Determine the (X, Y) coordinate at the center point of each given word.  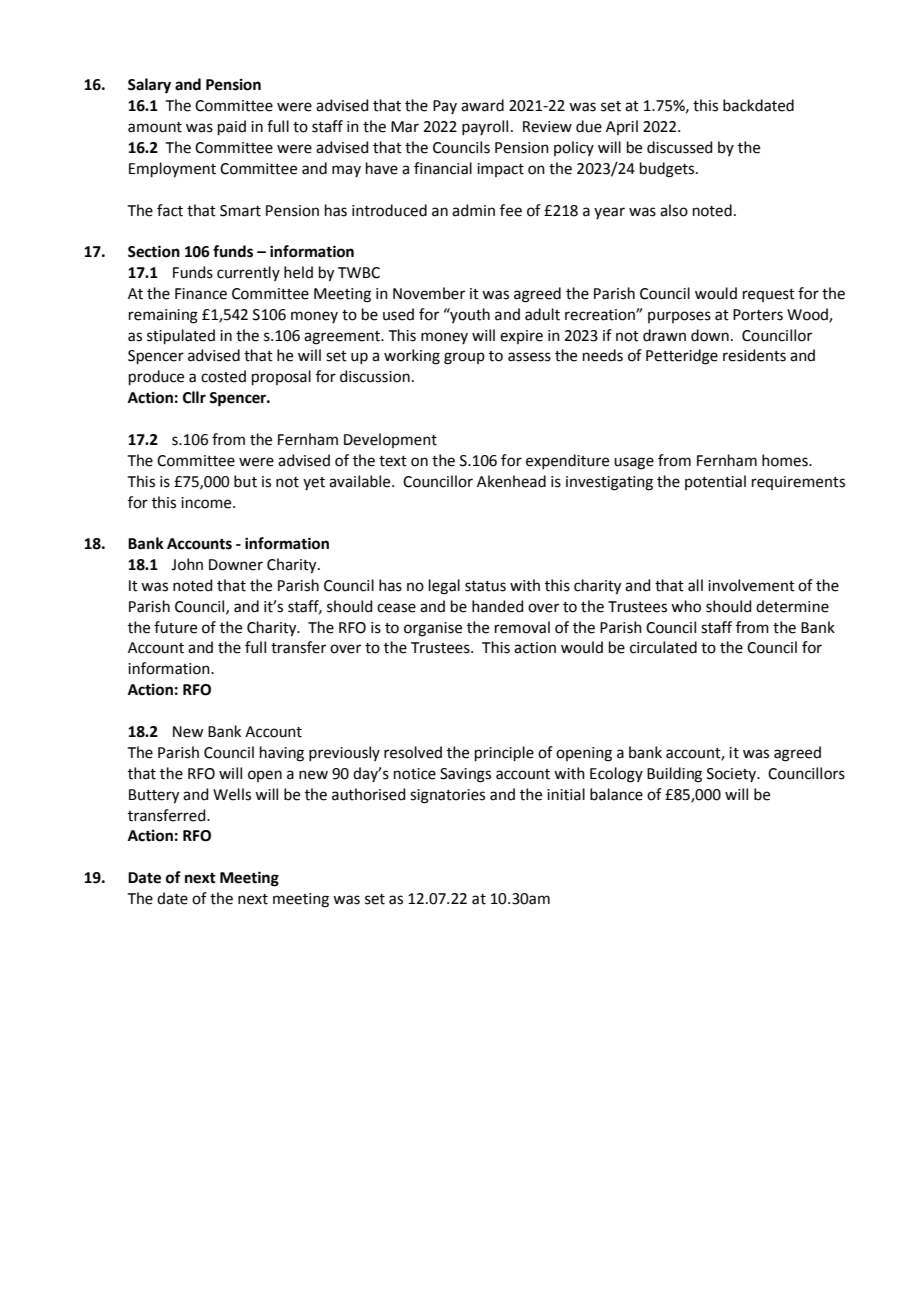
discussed (680, 147)
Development (390, 440)
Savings (465, 775)
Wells (232, 794)
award (482, 105)
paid (232, 127)
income (207, 503)
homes (786, 460)
